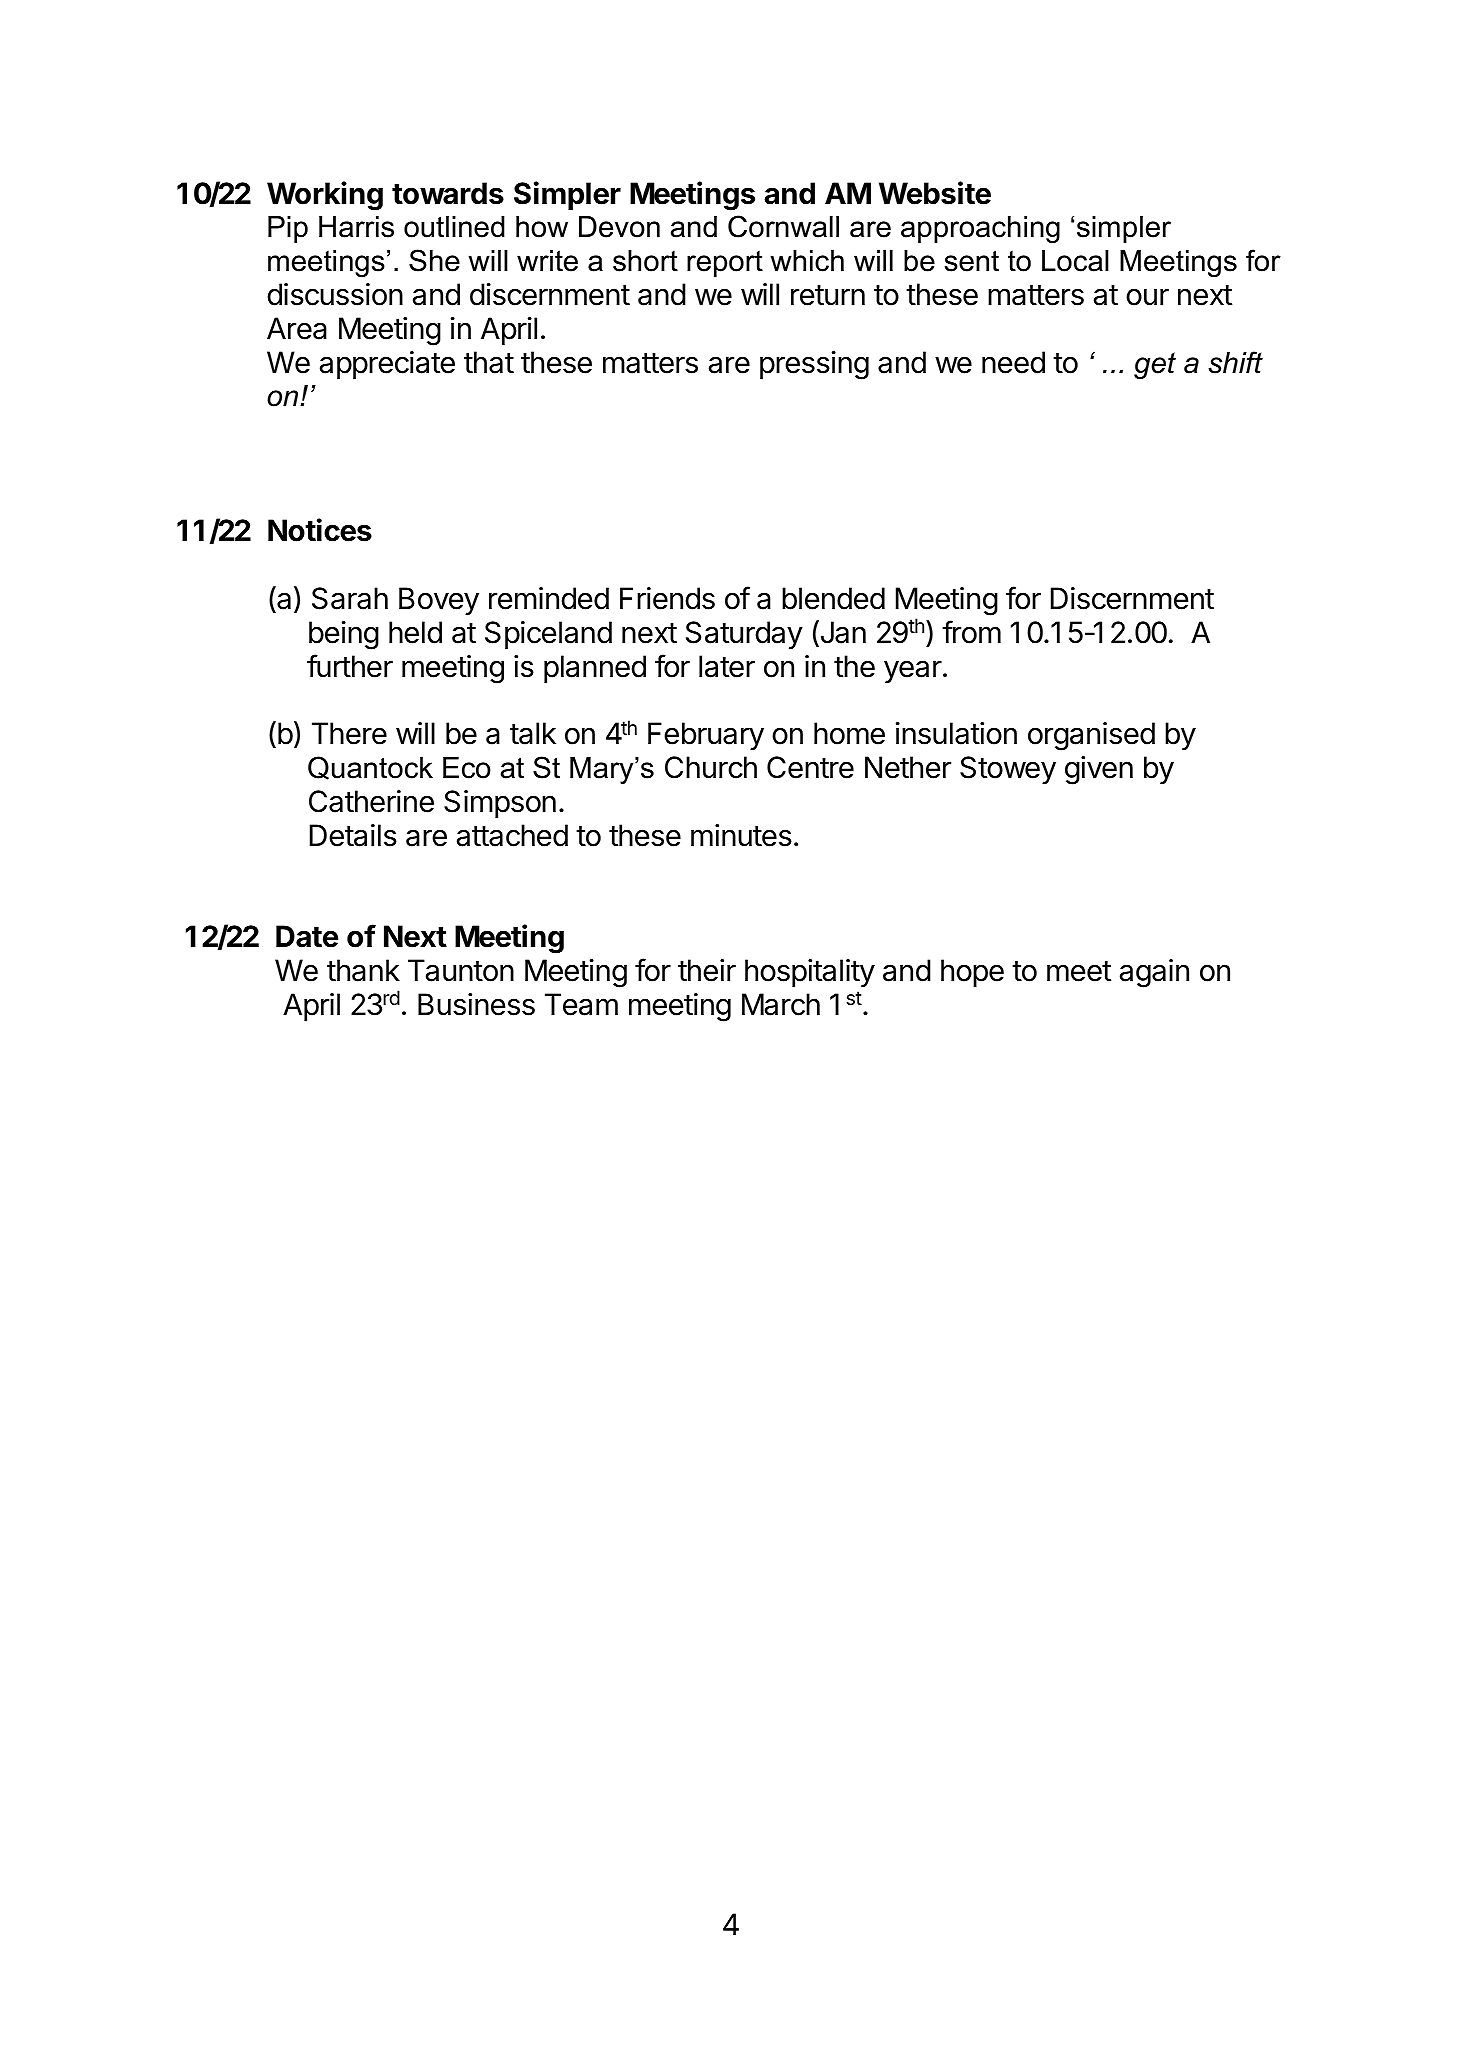 The width and height of the image is (1458, 2062). Describe the element at coordinates (356, 227) in the image. I see `Harris` at that location.
